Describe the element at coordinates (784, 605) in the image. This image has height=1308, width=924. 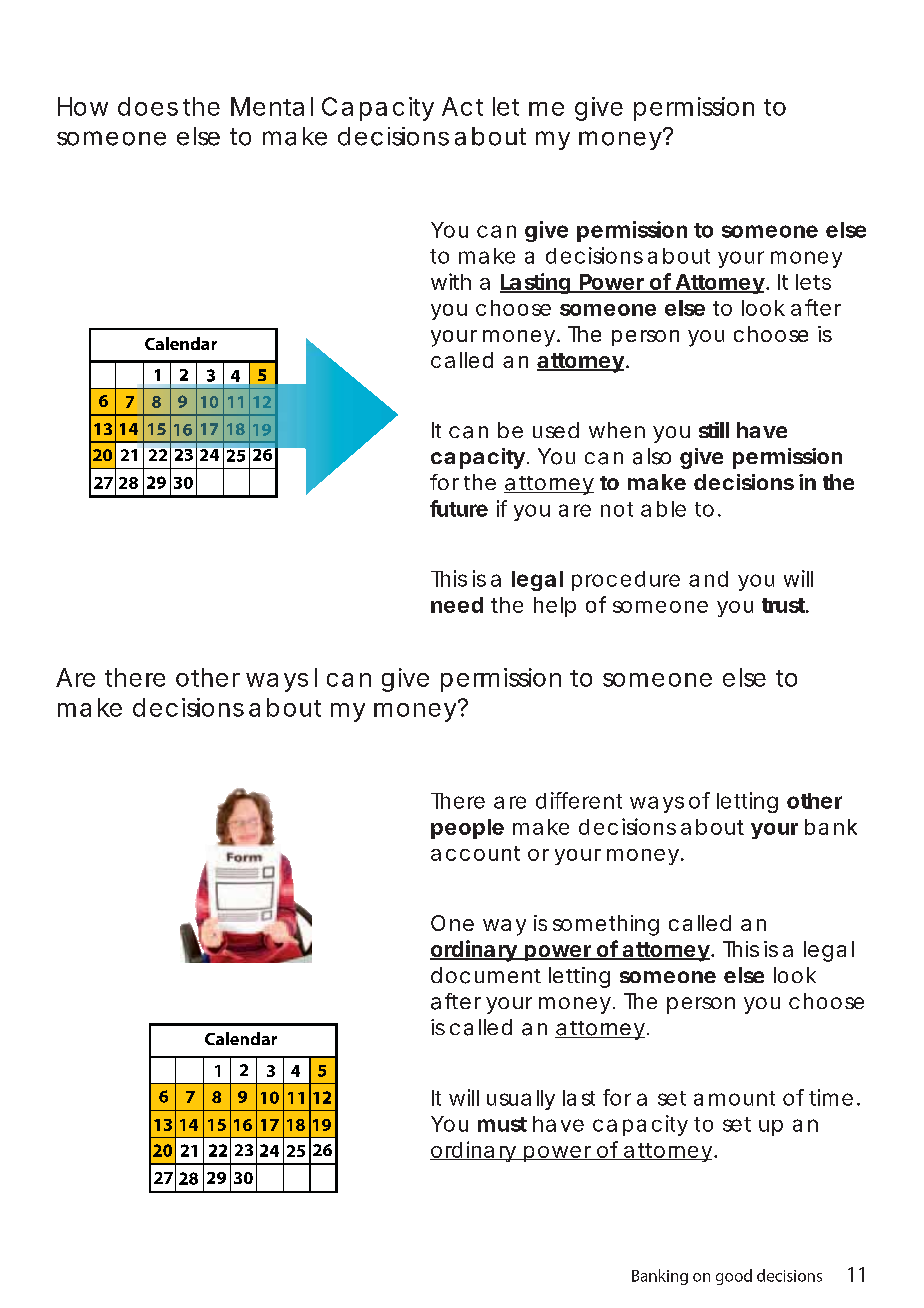
I see `trust` at that location.
